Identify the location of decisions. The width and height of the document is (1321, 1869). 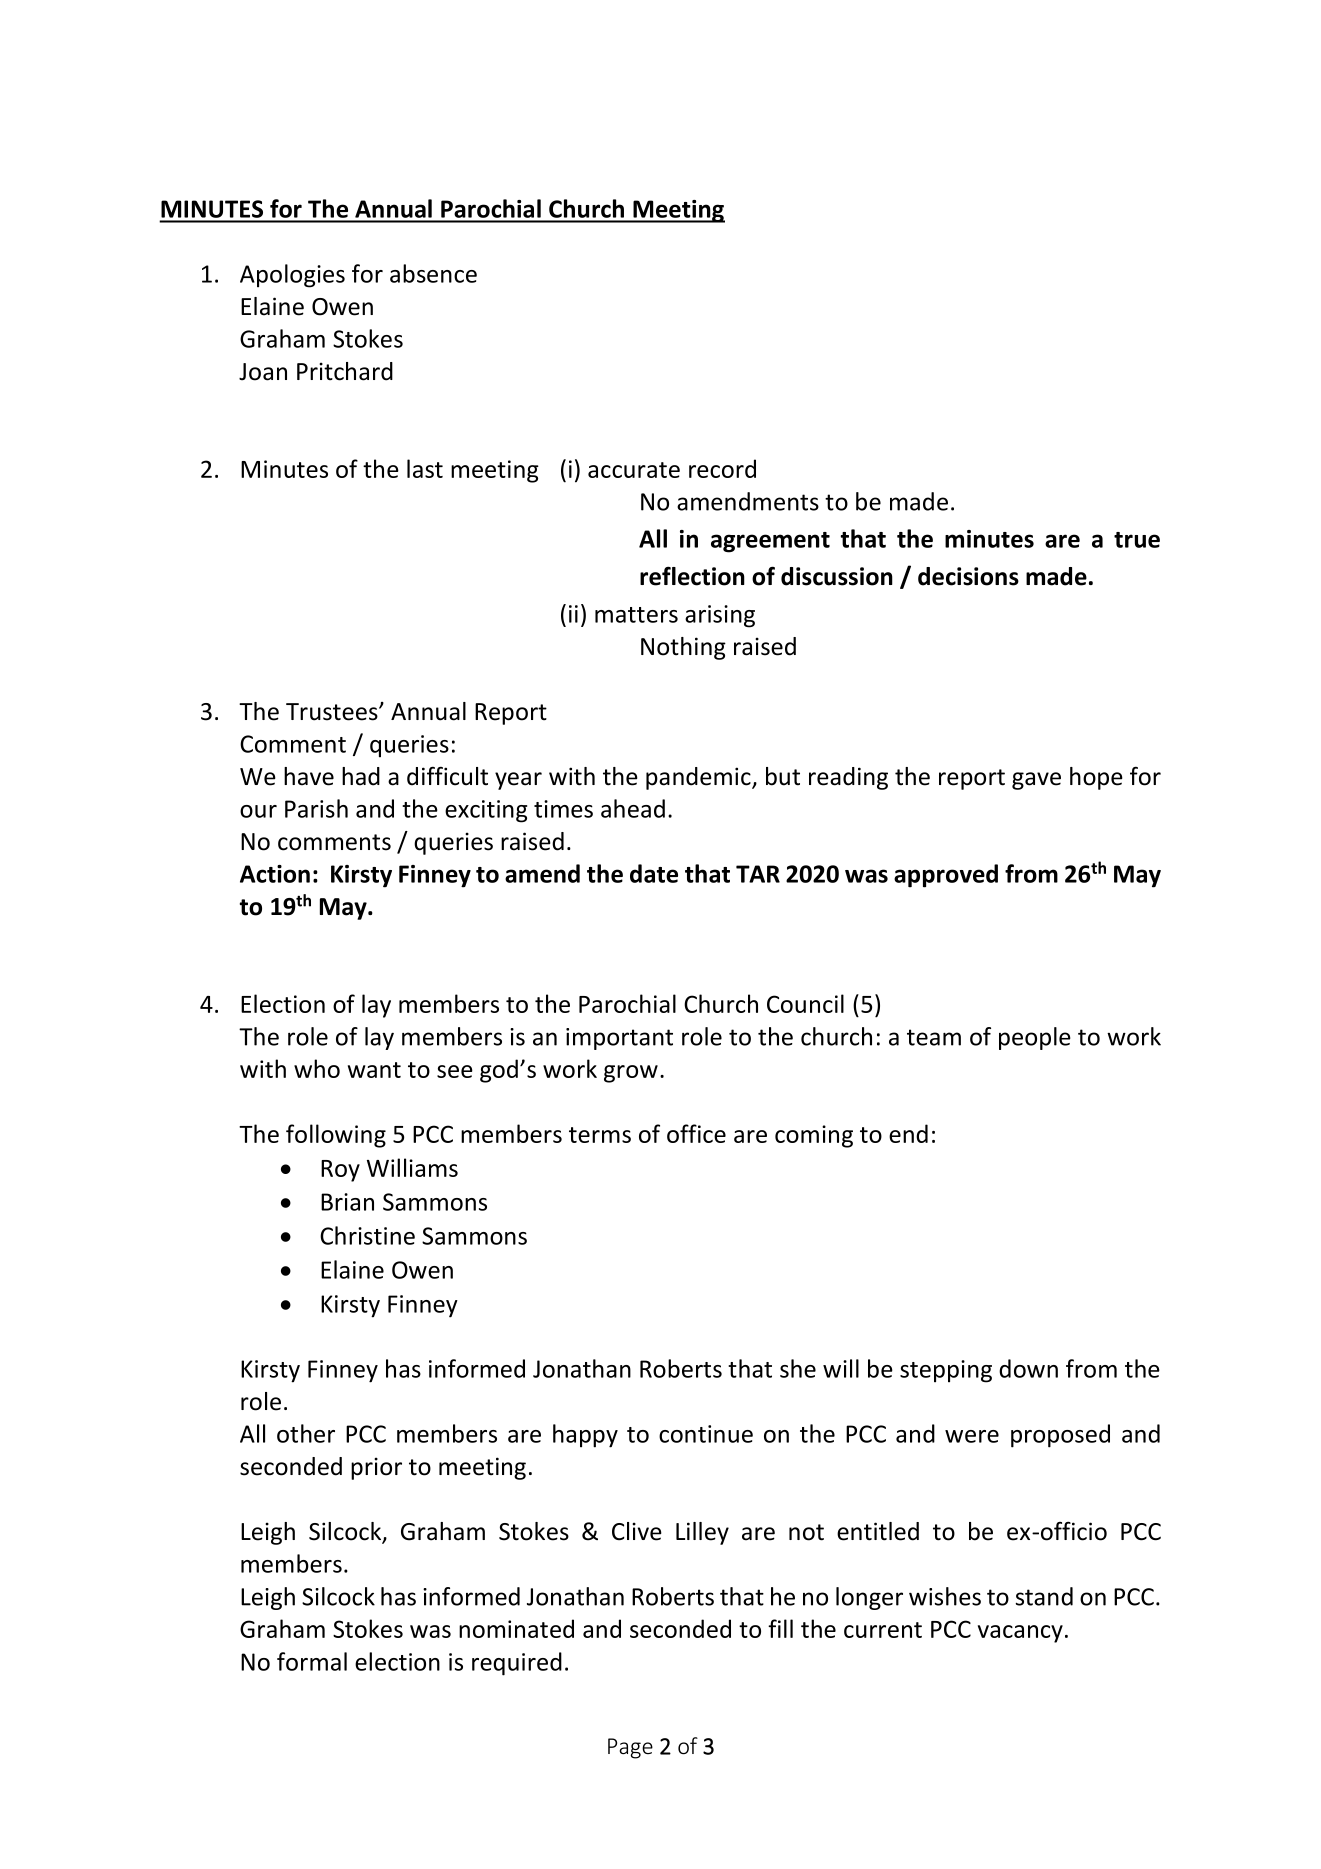
(968, 576).
